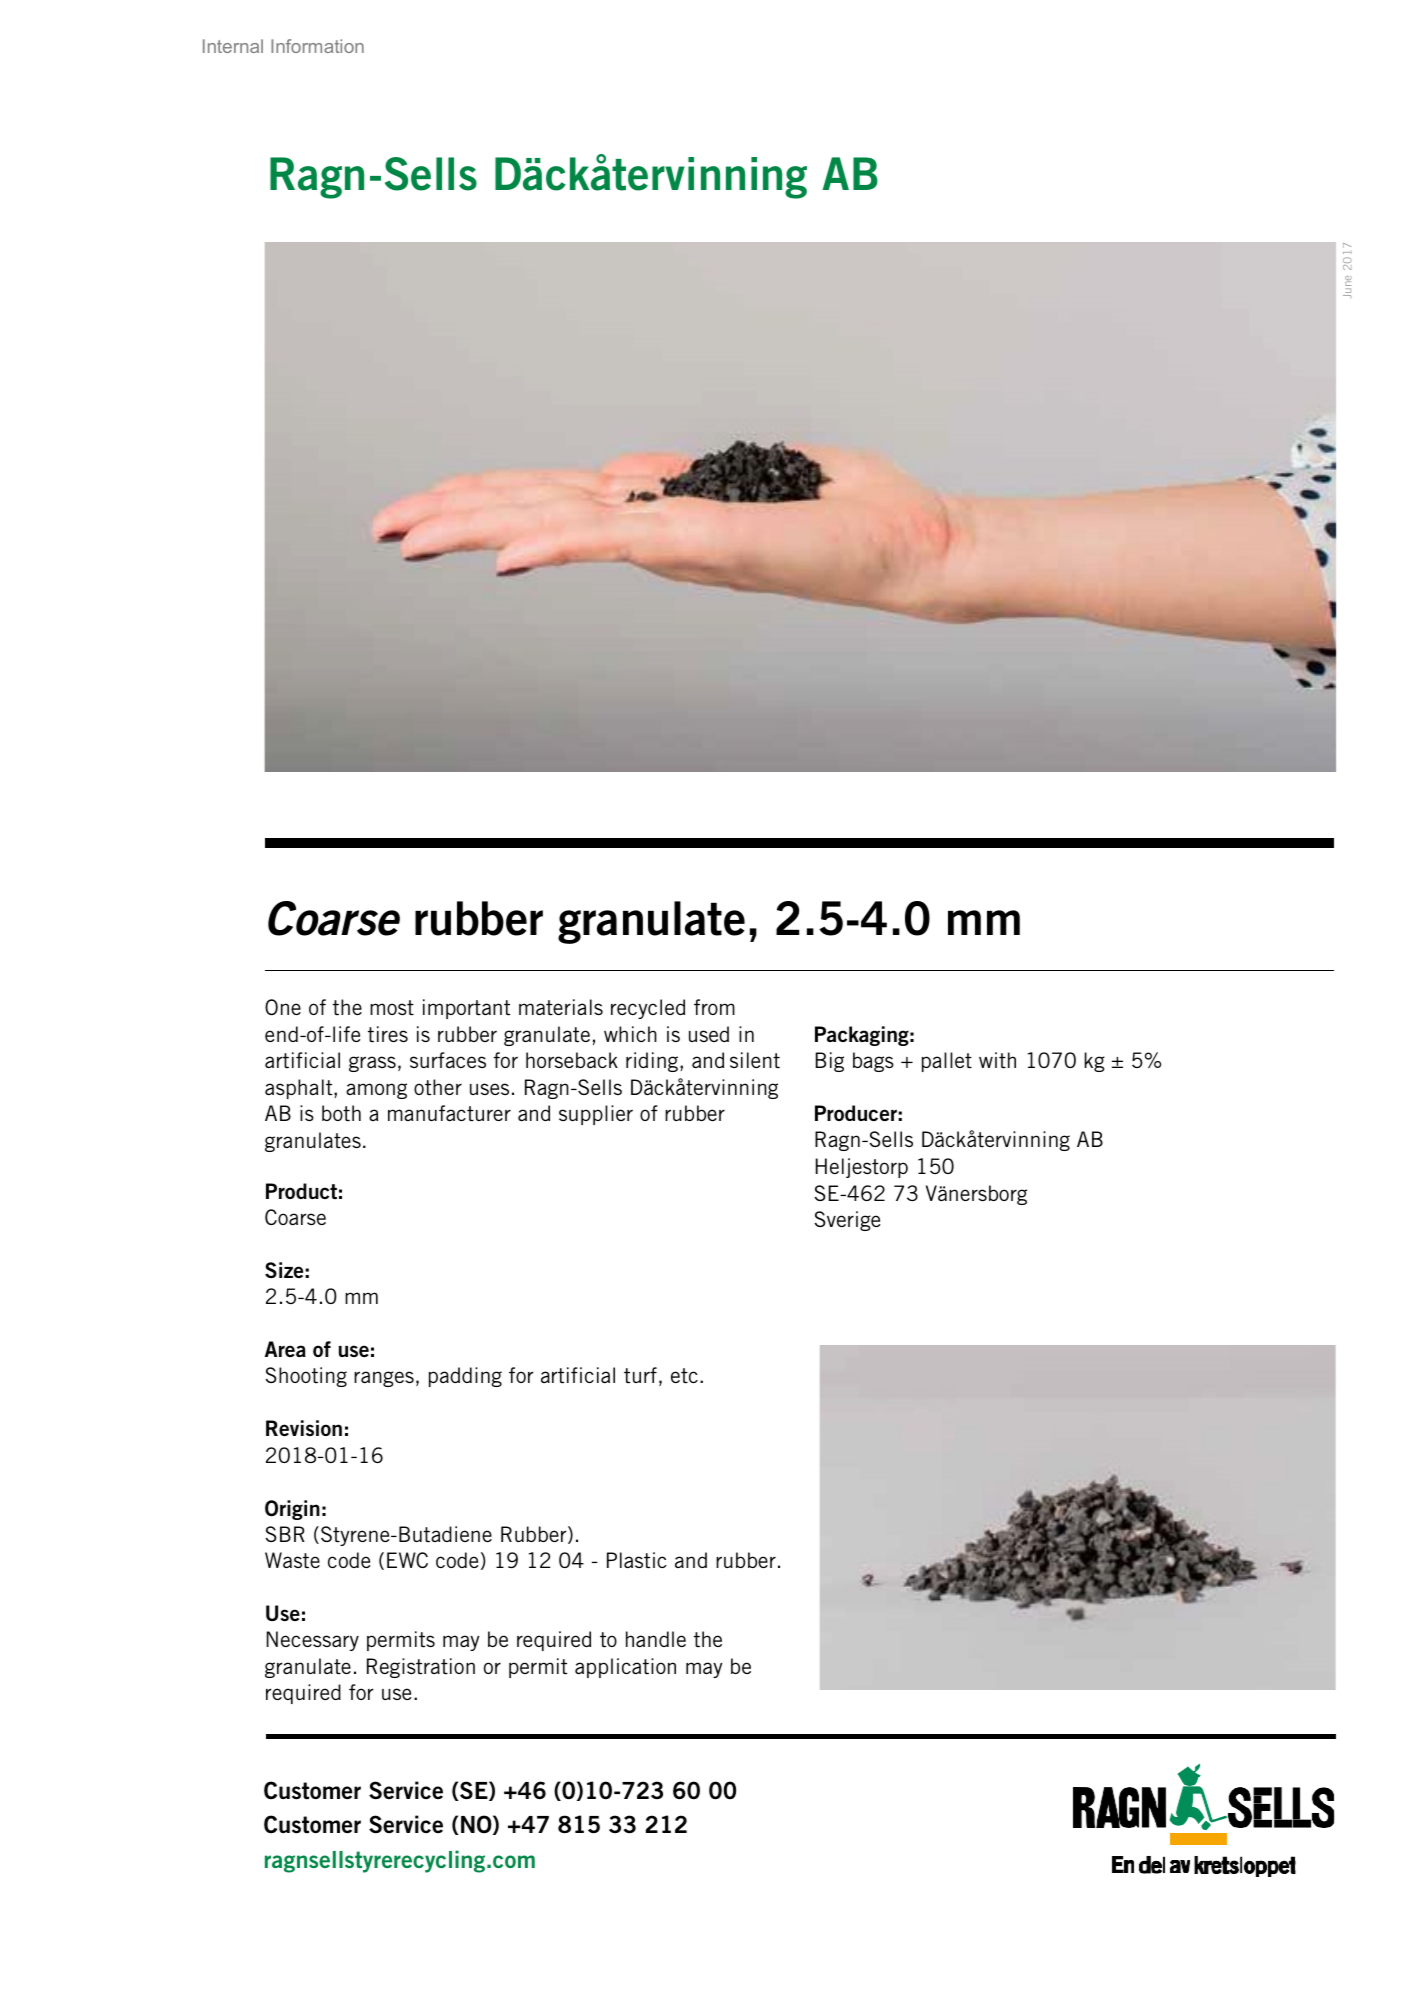 The height and width of the page is (2003, 1417). I want to click on Information, so click(317, 46).
